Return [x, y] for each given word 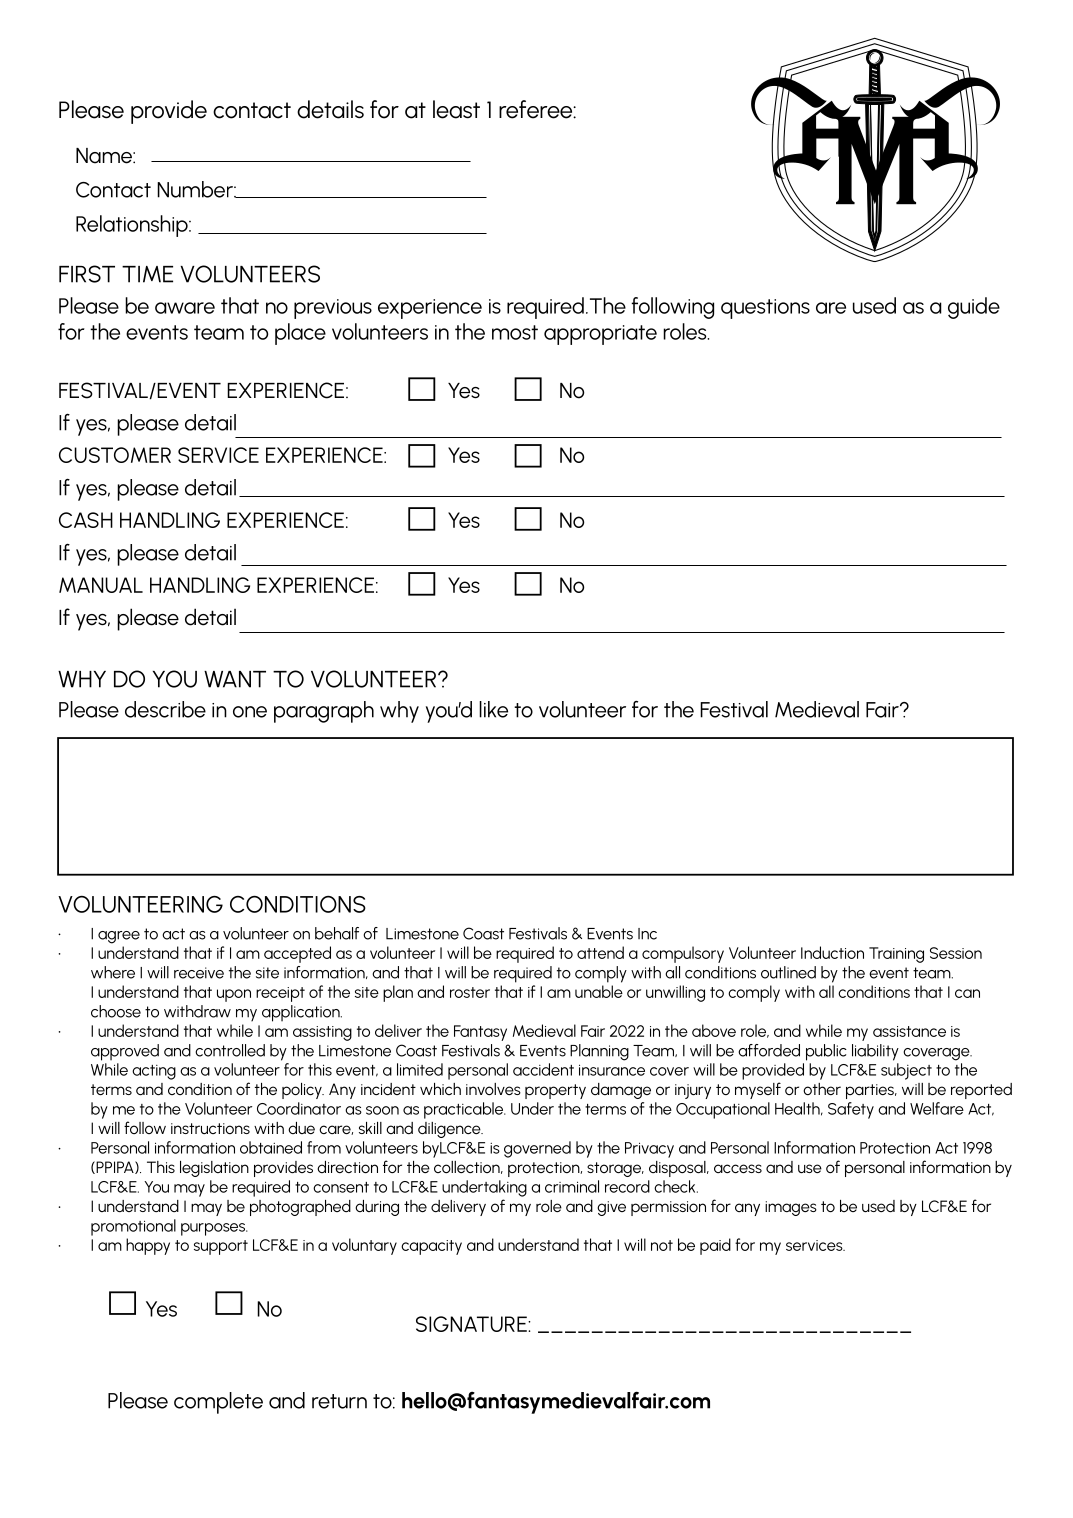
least [456, 109]
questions [765, 309]
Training [896, 955]
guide [974, 308]
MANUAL [101, 585]
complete [218, 1403]
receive [199, 973]
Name [105, 156]
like [493, 709]
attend [600, 952]
